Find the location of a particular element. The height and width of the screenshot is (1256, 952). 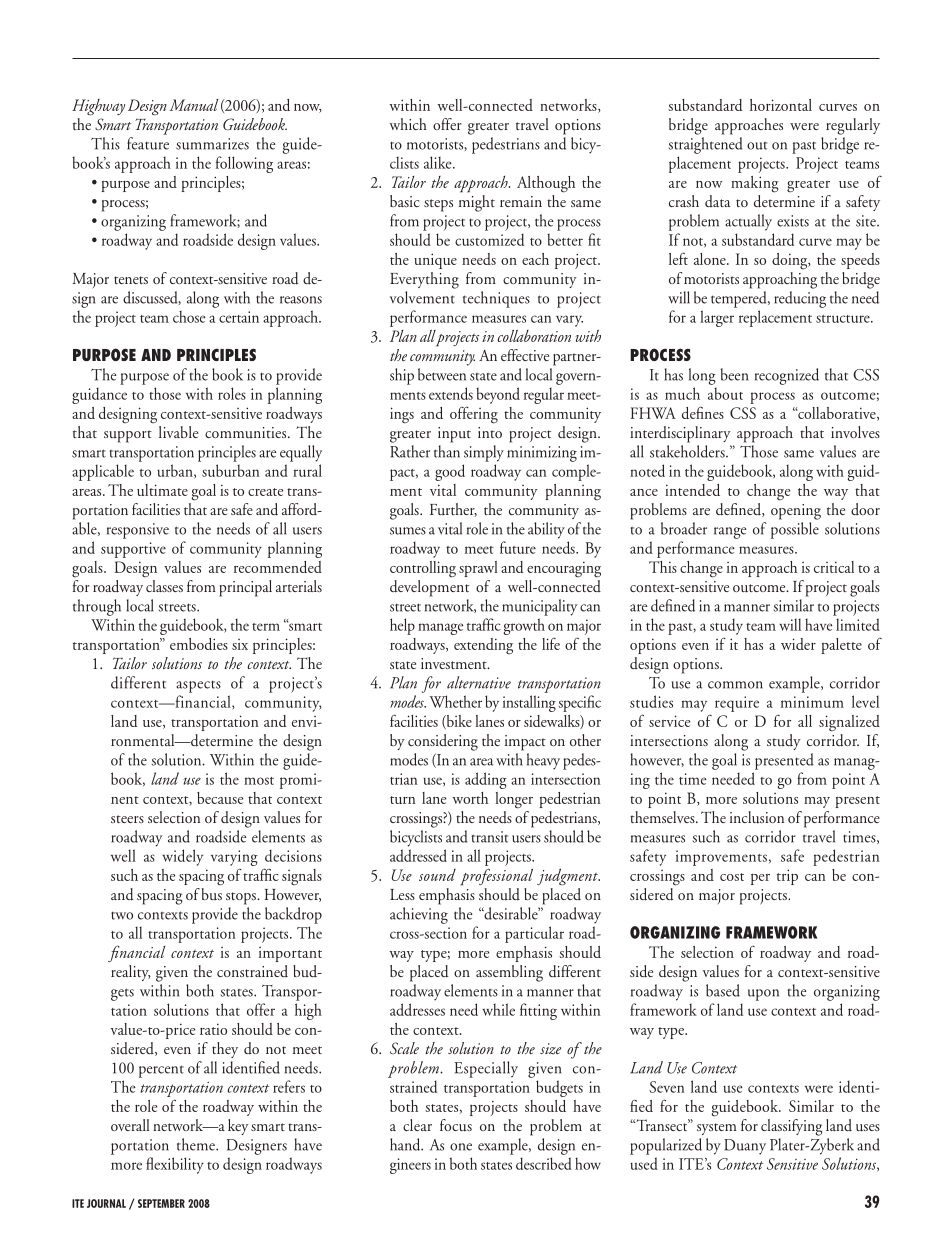

recognized is located at coordinates (787, 376).
